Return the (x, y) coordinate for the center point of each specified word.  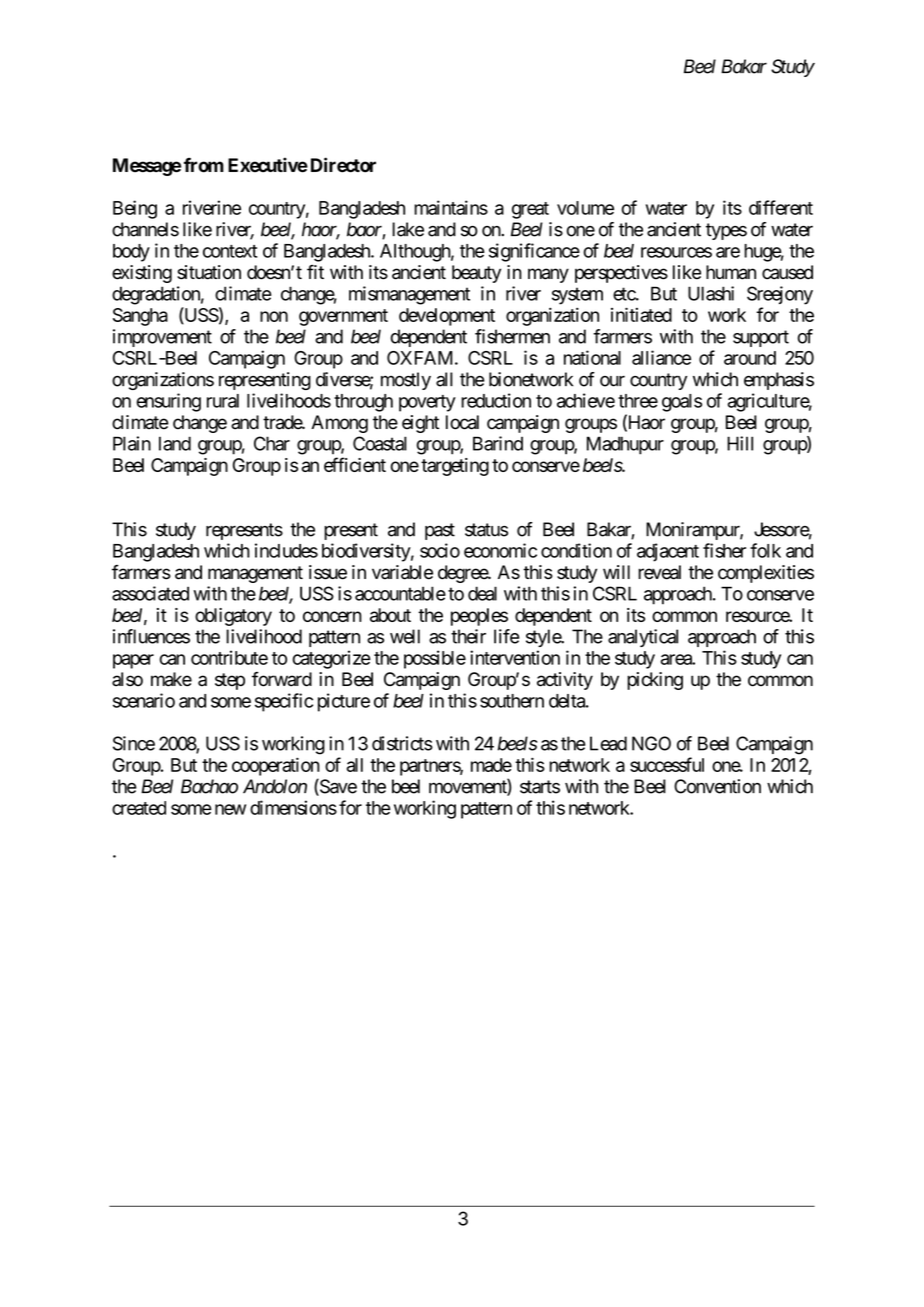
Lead (608, 743)
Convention (717, 786)
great (530, 210)
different (781, 207)
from (204, 165)
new (230, 809)
